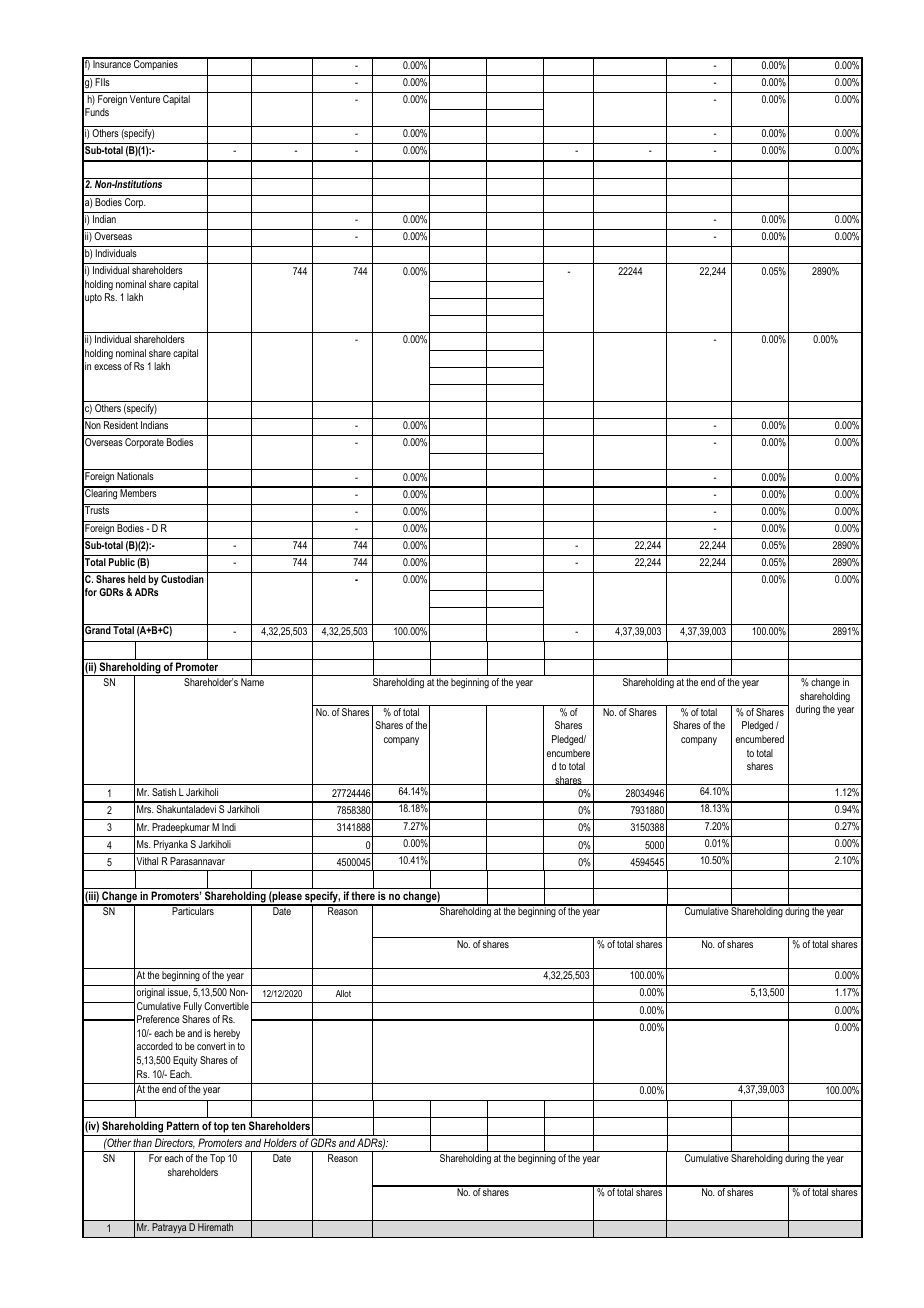  Describe the element at coordinates (252, 682) in the screenshot. I see `Name` at that location.
